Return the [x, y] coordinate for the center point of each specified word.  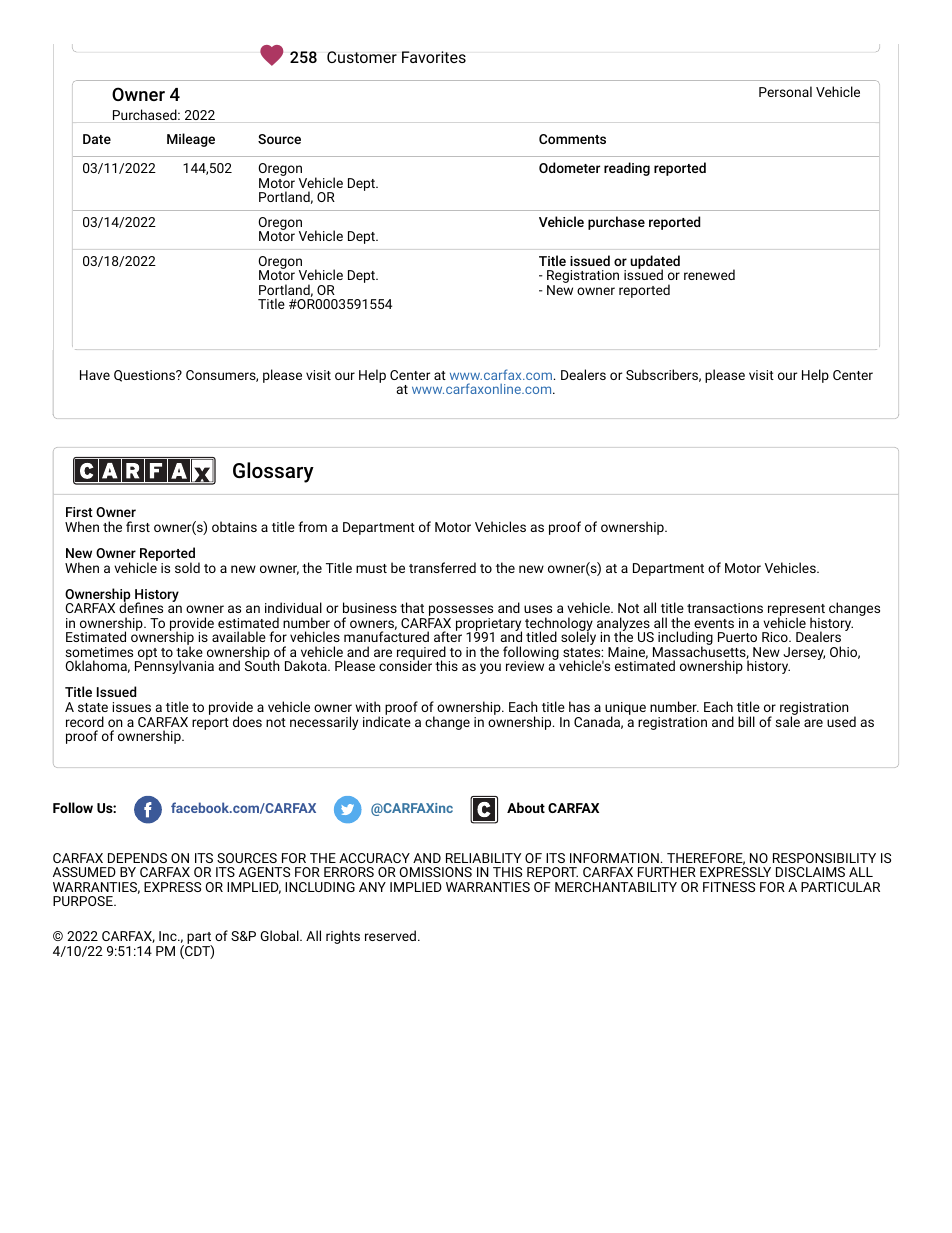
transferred [442, 567]
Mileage [191, 140]
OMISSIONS [436, 872]
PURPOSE [84, 901]
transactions [725, 608]
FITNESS [729, 887]
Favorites [434, 57]
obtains [234, 526]
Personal [785, 91]
